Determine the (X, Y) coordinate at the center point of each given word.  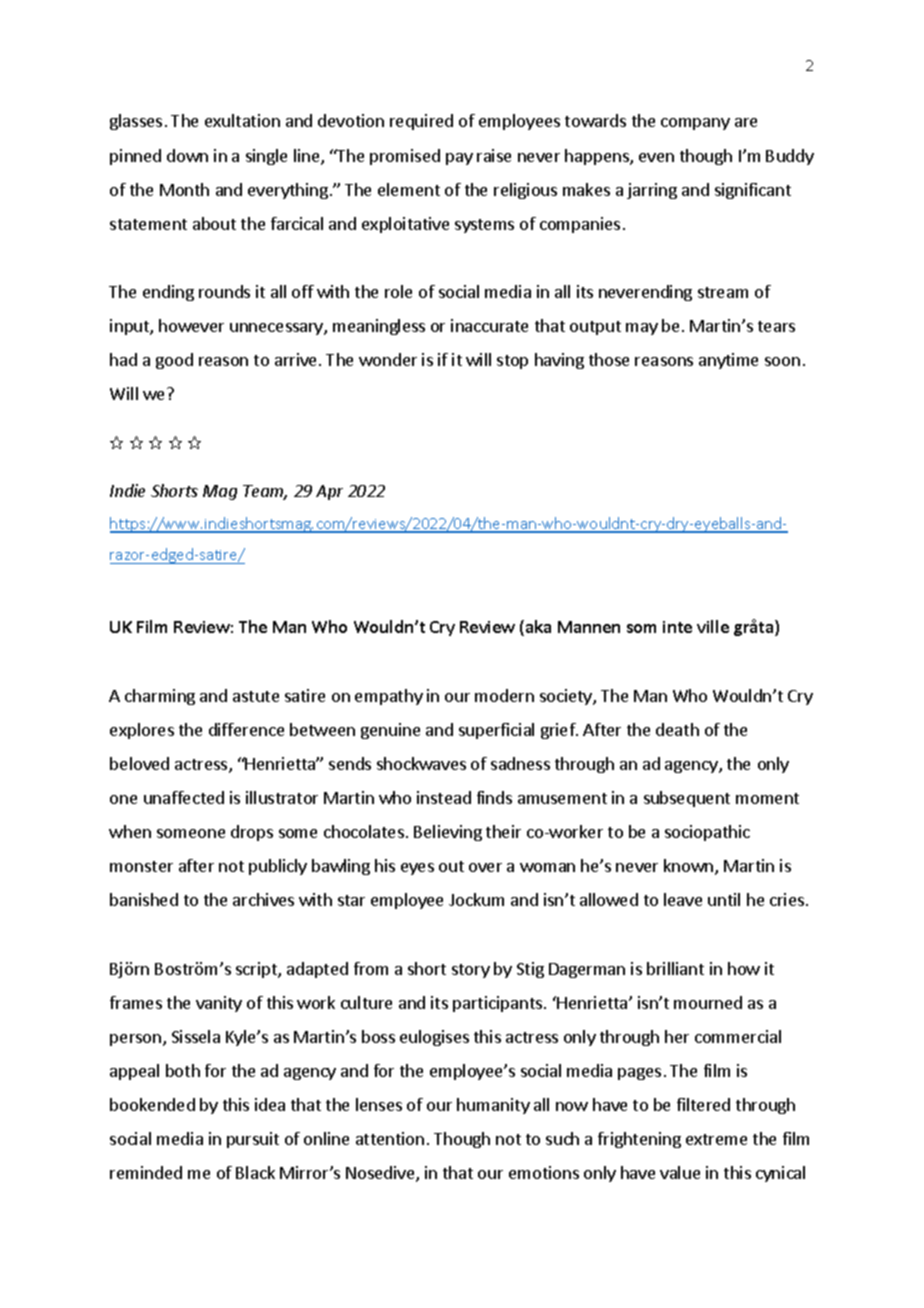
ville (713, 626)
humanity (493, 1106)
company (695, 124)
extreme (716, 1139)
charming (160, 697)
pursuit (253, 1140)
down (187, 155)
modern (504, 695)
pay (459, 159)
